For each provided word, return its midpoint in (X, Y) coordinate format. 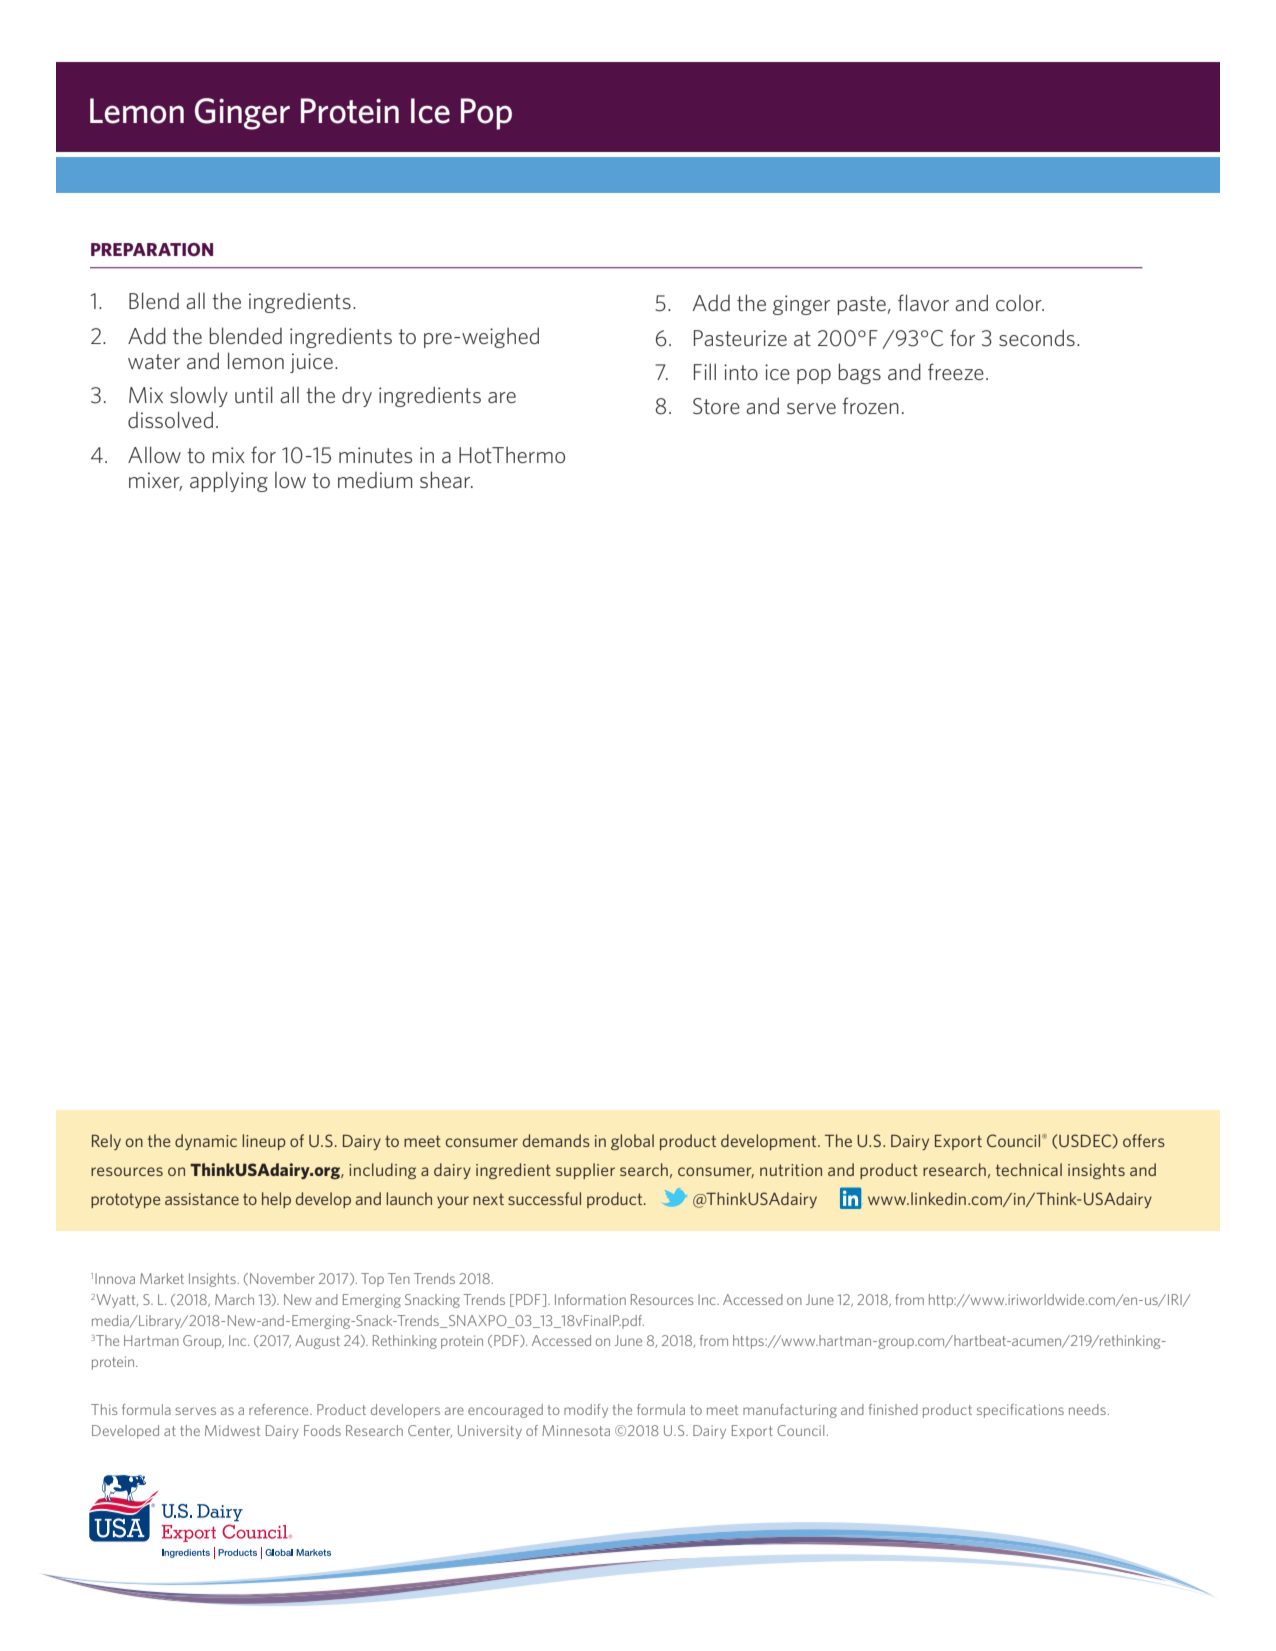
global (632, 1142)
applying (229, 481)
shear (446, 479)
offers (1144, 1140)
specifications (1020, 1411)
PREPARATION (152, 249)
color (1020, 303)
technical (1029, 1169)
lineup (264, 1142)
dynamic (206, 1142)
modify (586, 1411)
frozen (871, 405)
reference (280, 1409)
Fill (705, 371)
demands (556, 1140)
